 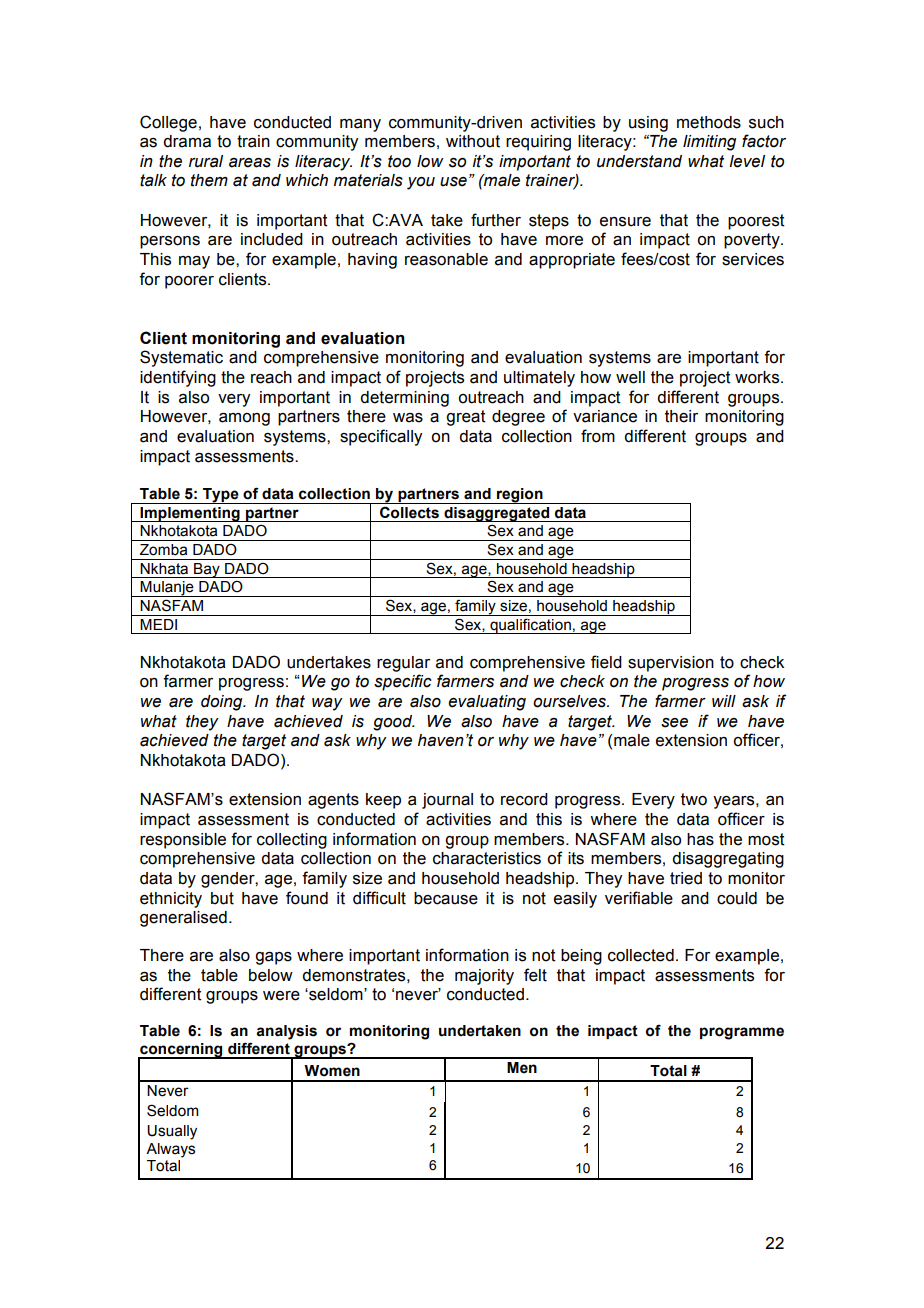 What do you see at coordinates (403, 664) in the image?
I see `regular` at bounding box center [403, 664].
